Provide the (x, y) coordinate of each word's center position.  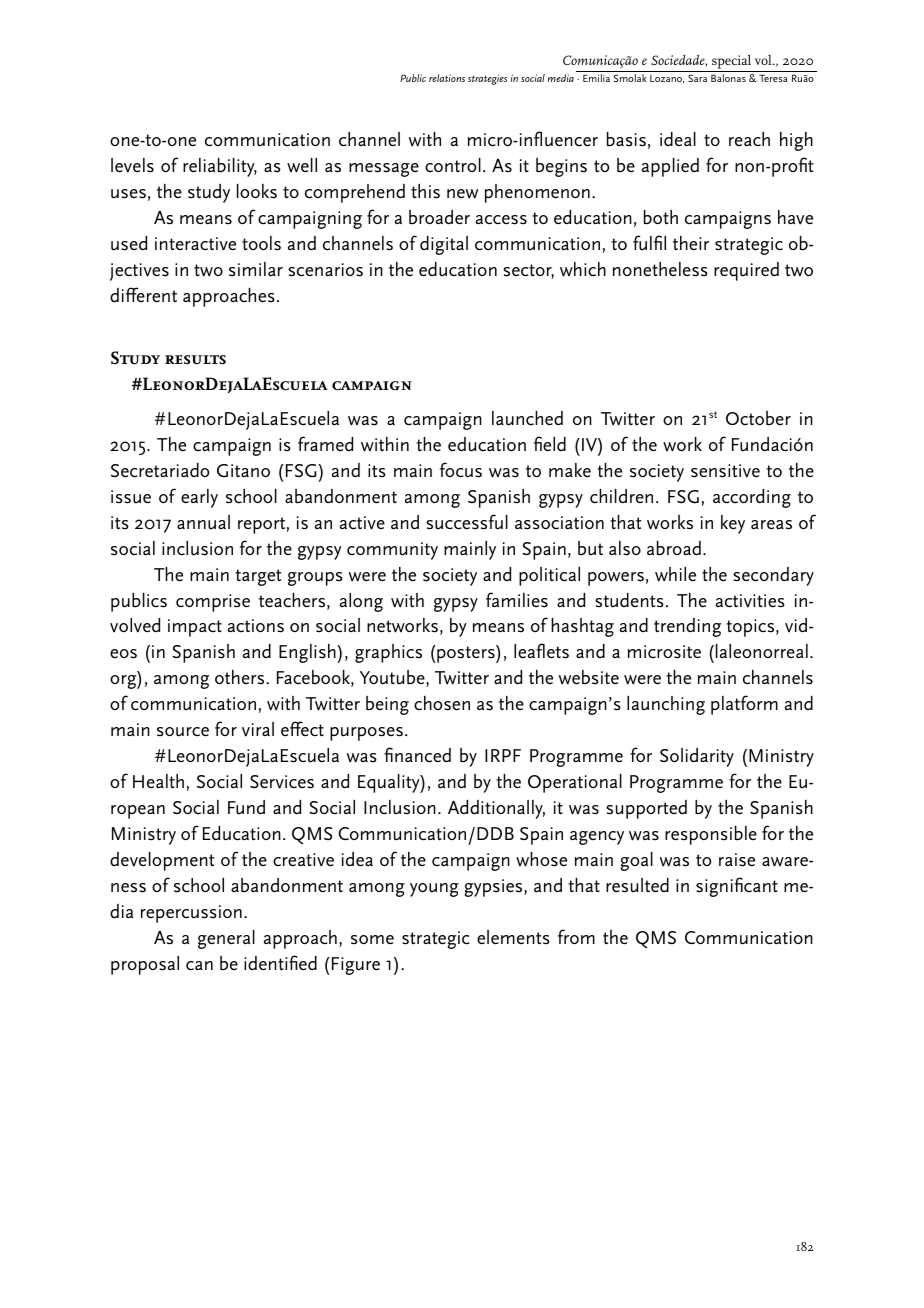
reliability (220, 167)
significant (737, 887)
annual (203, 522)
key (733, 524)
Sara (697, 78)
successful (467, 522)
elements (513, 937)
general (226, 939)
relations (447, 78)
